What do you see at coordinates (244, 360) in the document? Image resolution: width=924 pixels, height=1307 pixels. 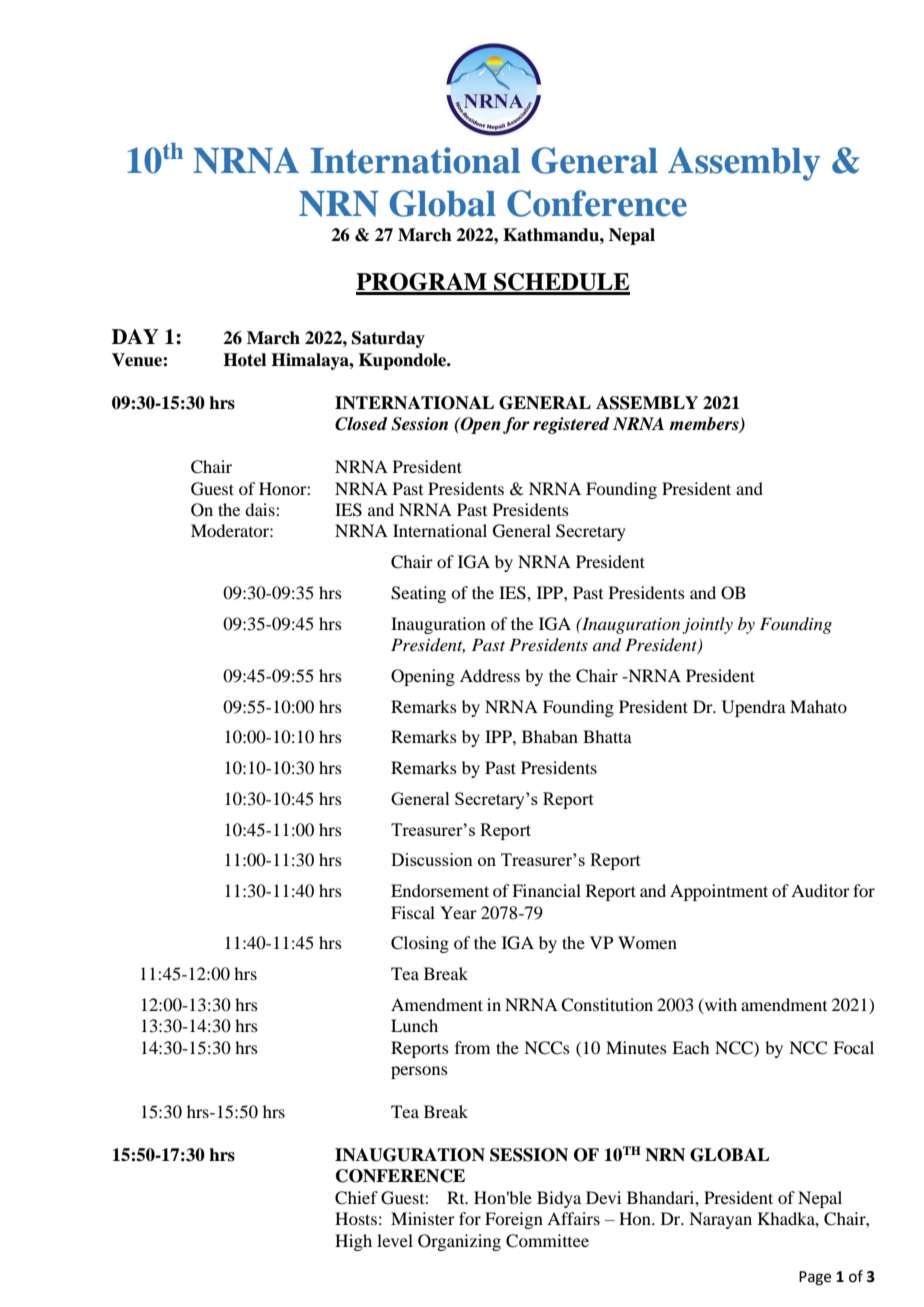 I see `Hotel` at bounding box center [244, 360].
